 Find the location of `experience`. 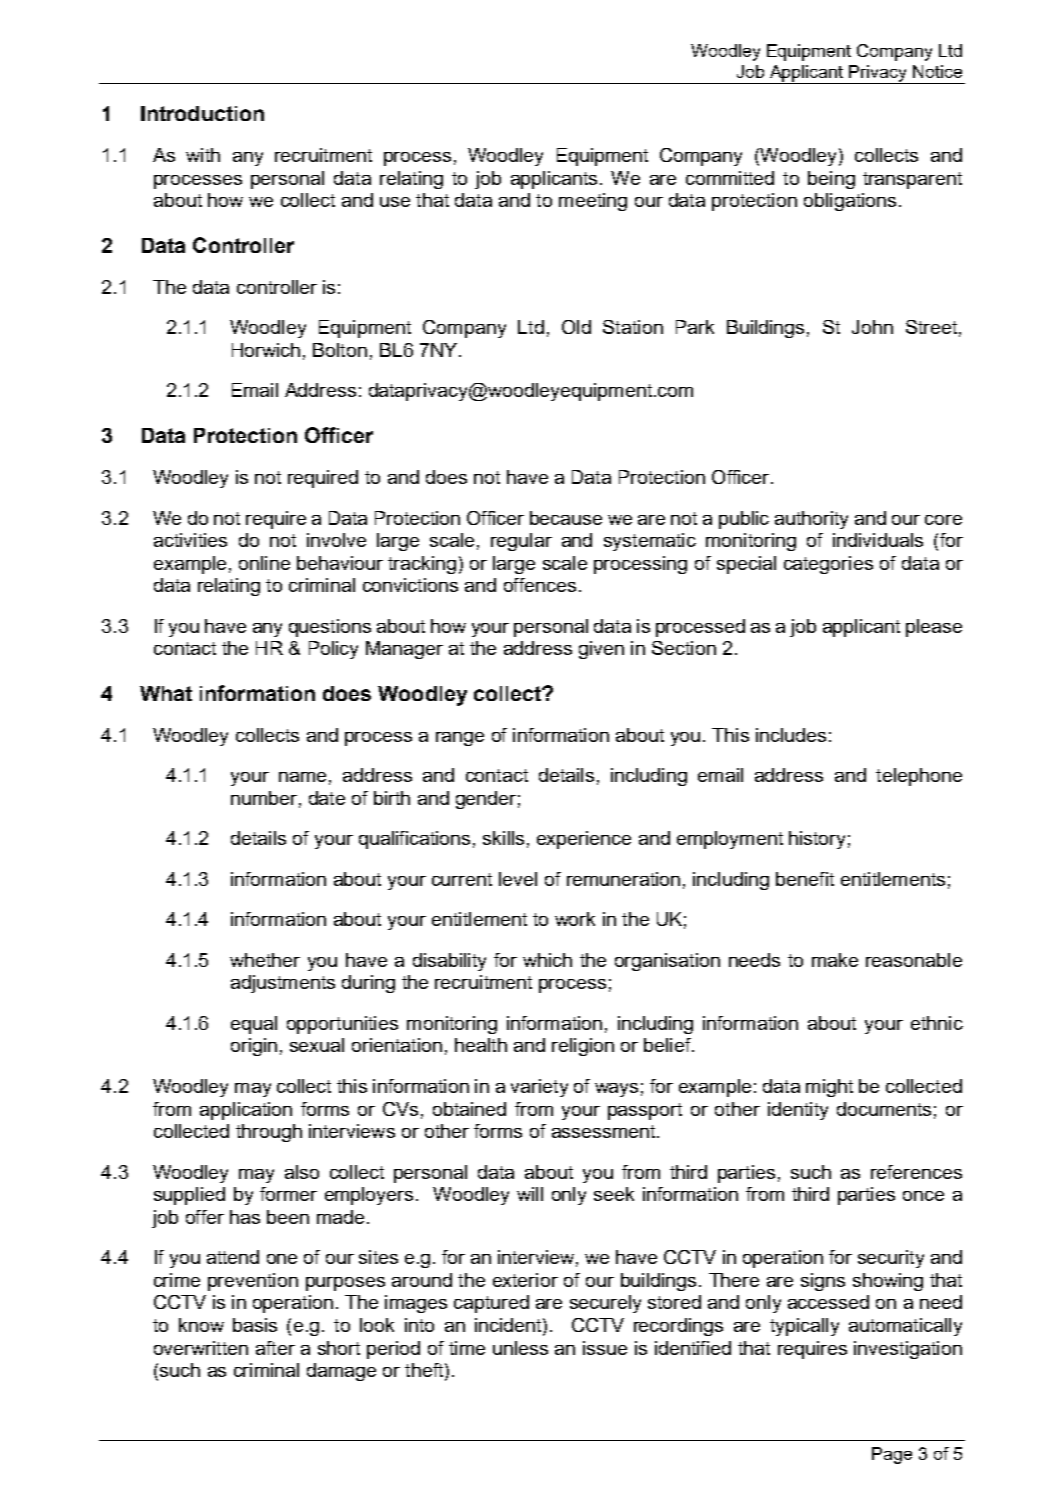

experience is located at coordinates (584, 840).
